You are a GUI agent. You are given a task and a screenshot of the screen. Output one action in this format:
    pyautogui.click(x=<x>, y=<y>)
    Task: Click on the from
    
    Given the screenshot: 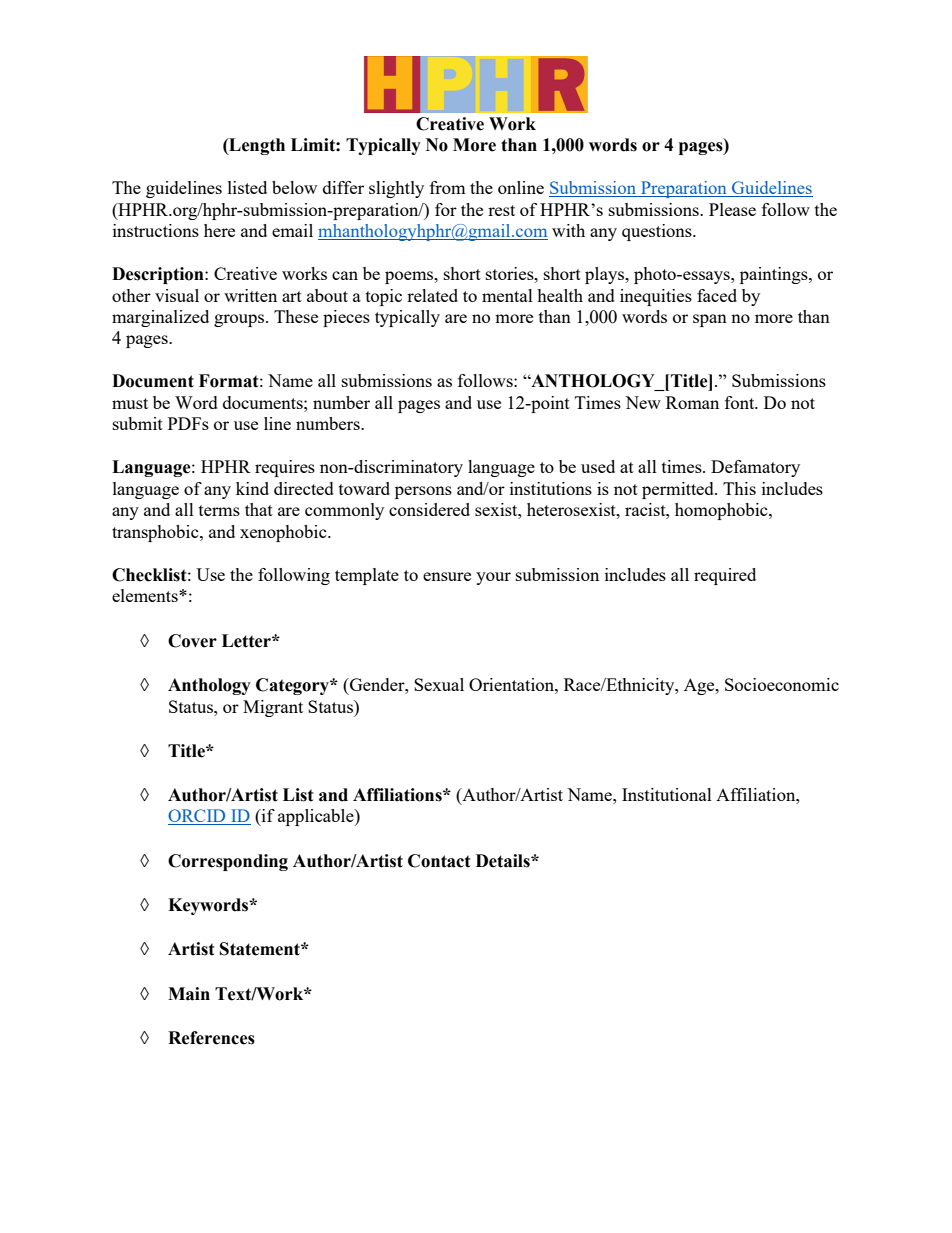 What is the action you would take?
    pyautogui.click(x=448, y=187)
